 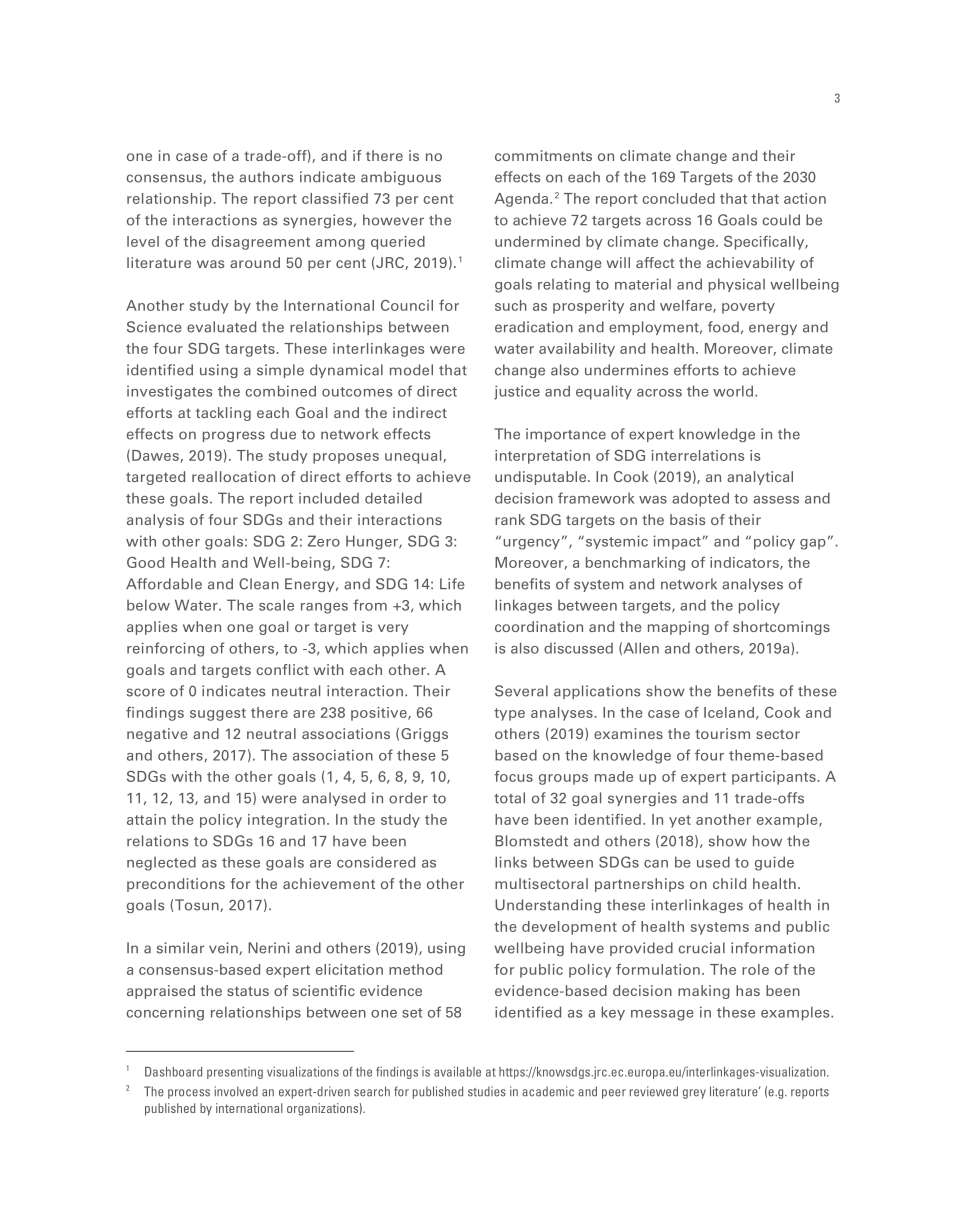 What do you see at coordinates (517, 392) in the page?
I see `justice` at bounding box center [517, 392].
